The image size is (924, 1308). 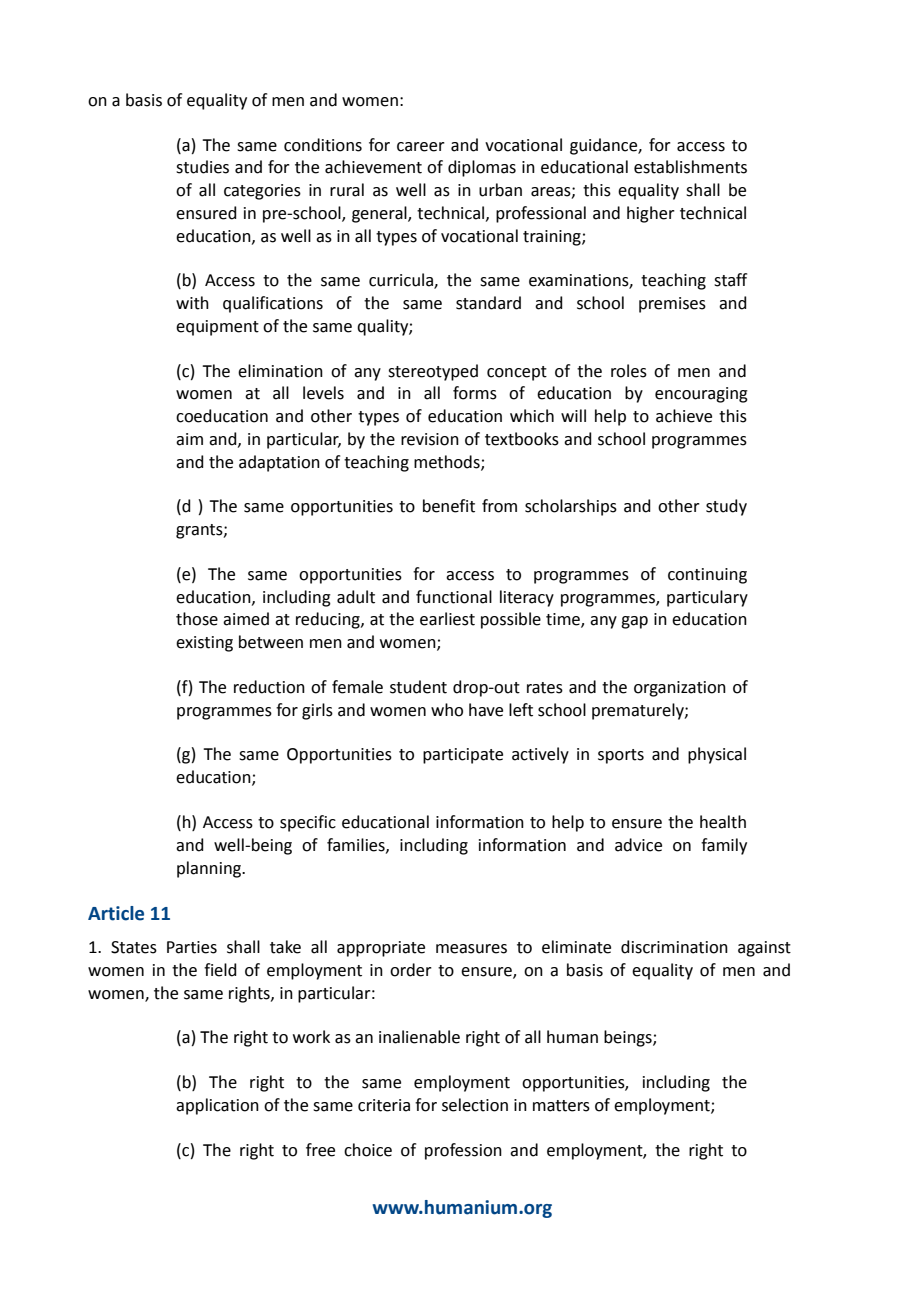 What do you see at coordinates (202, 167) in the screenshot?
I see `studies` at bounding box center [202, 167].
